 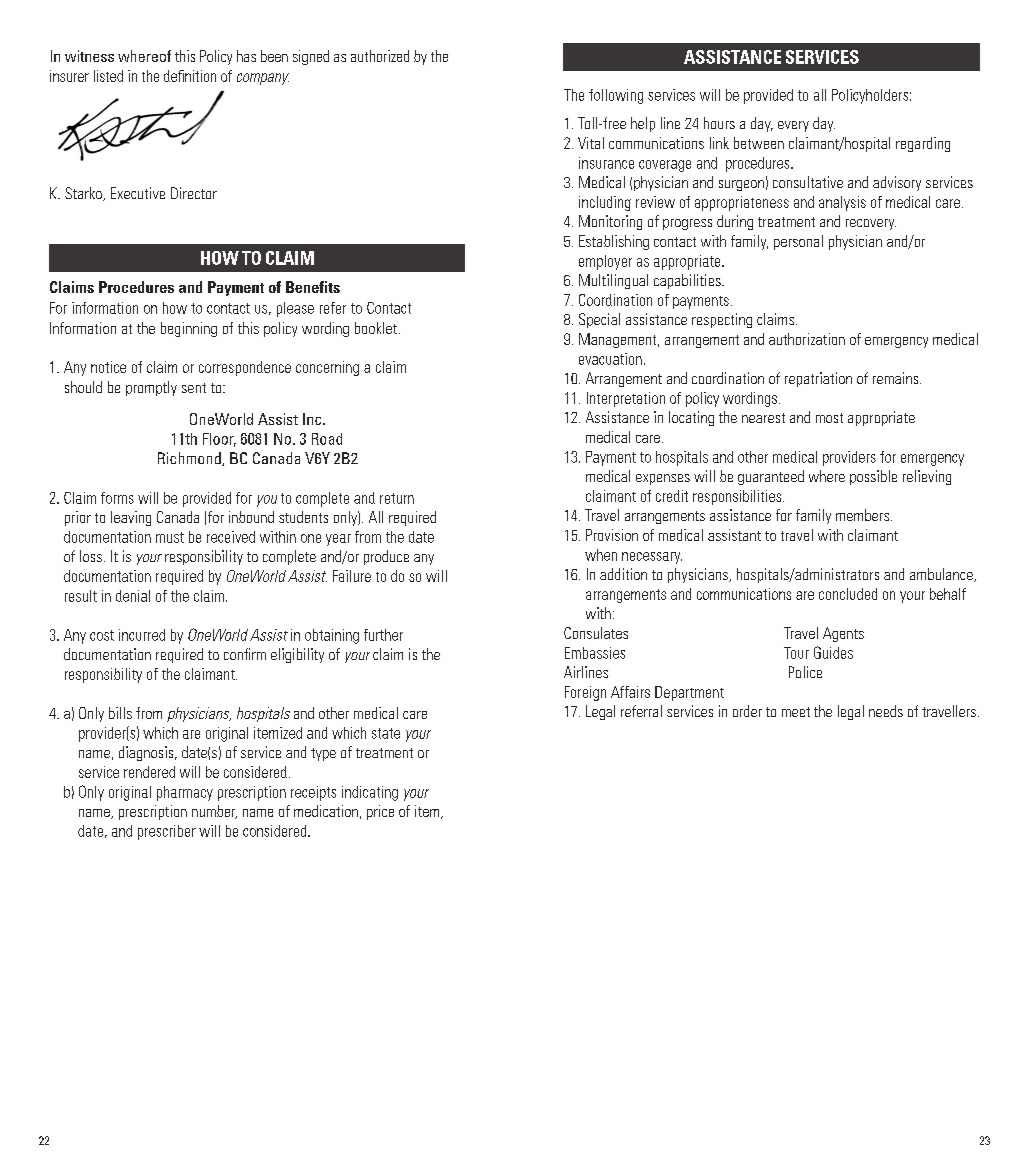 I want to click on Interpretation, so click(x=626, y=399).
